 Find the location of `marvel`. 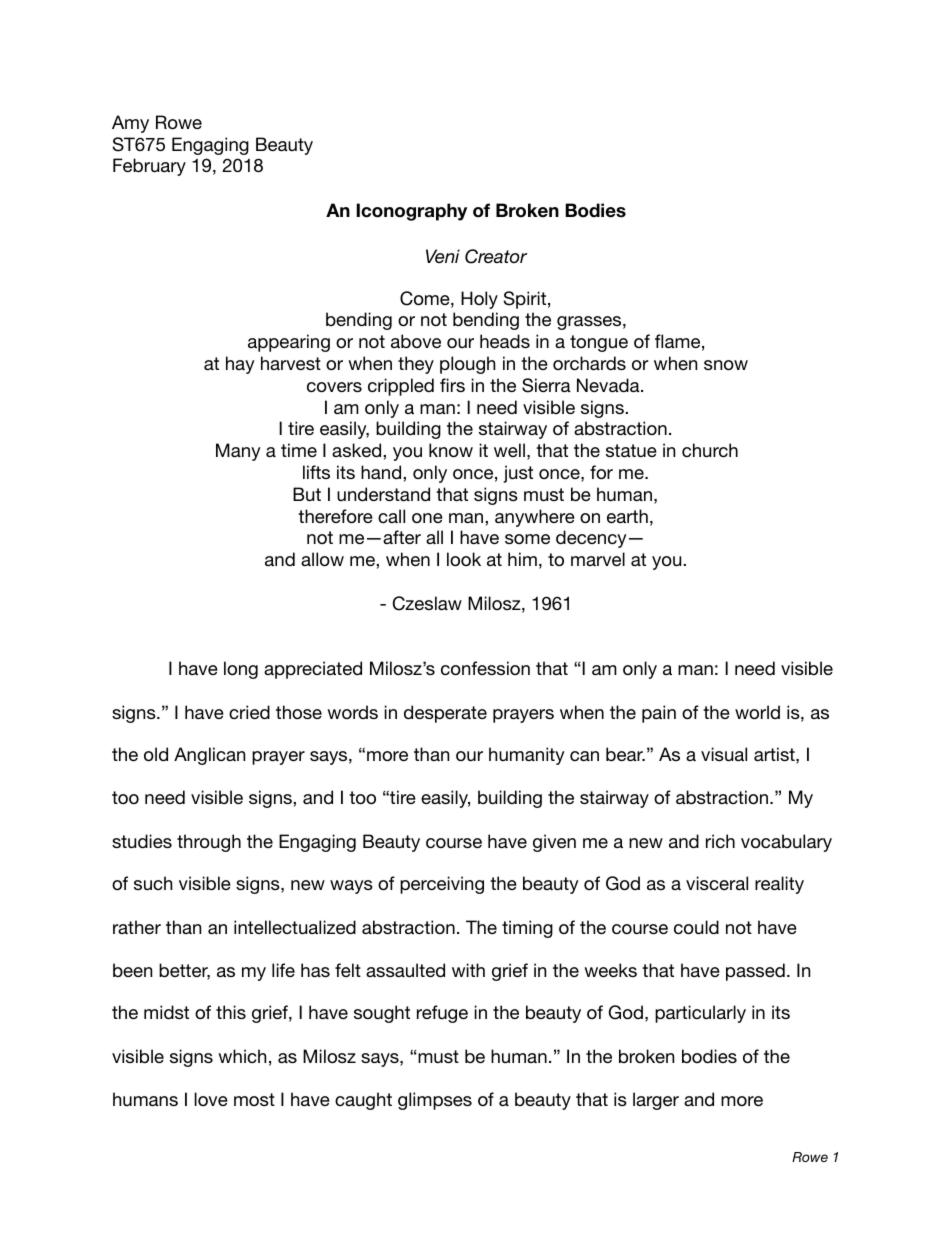

marvel is located at coordinates (598, 559).
